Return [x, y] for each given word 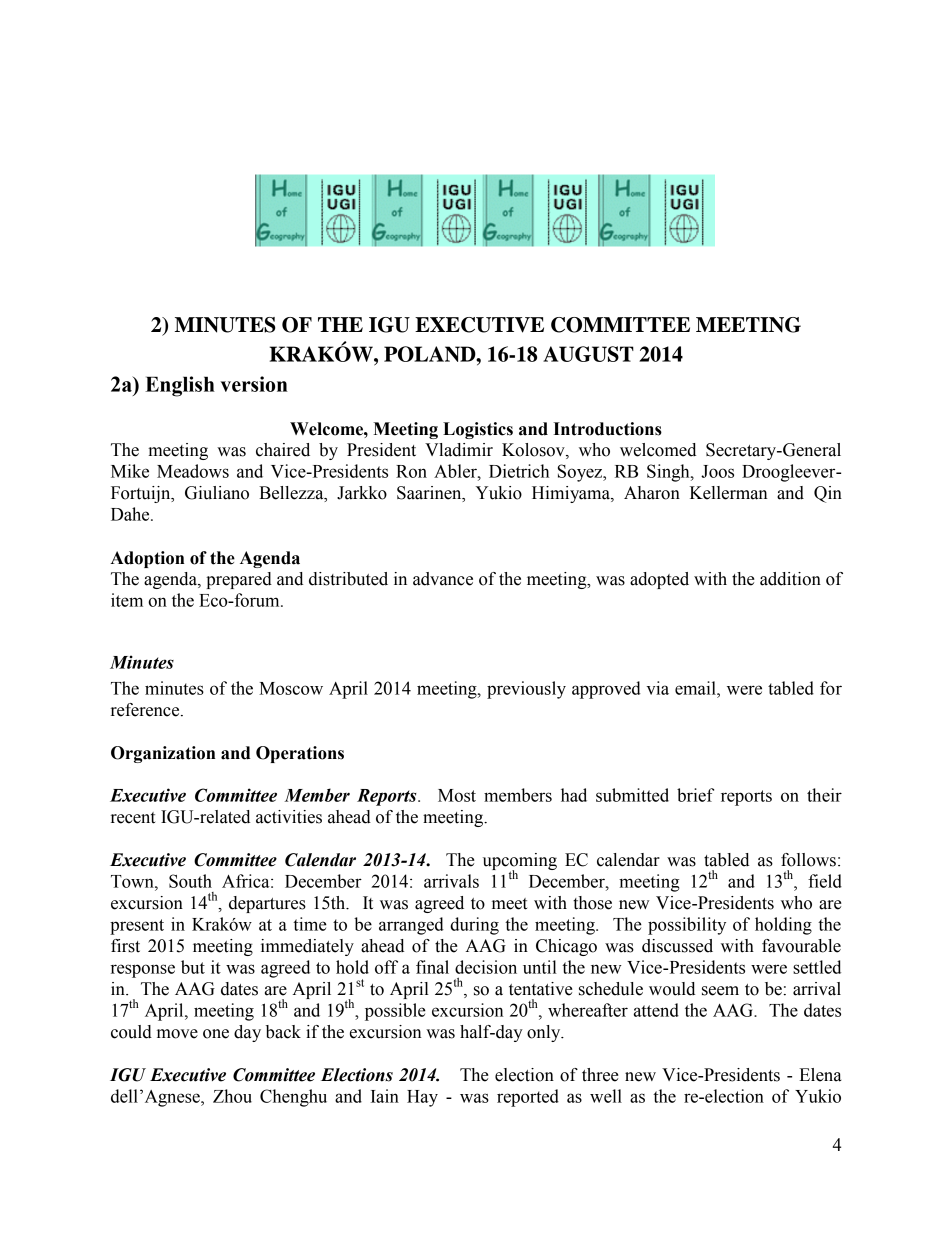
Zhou [232, 1096]
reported [528, 1098]
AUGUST [588, 354]
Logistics [478, 430]
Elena [820, 1075]
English [180, 386]
